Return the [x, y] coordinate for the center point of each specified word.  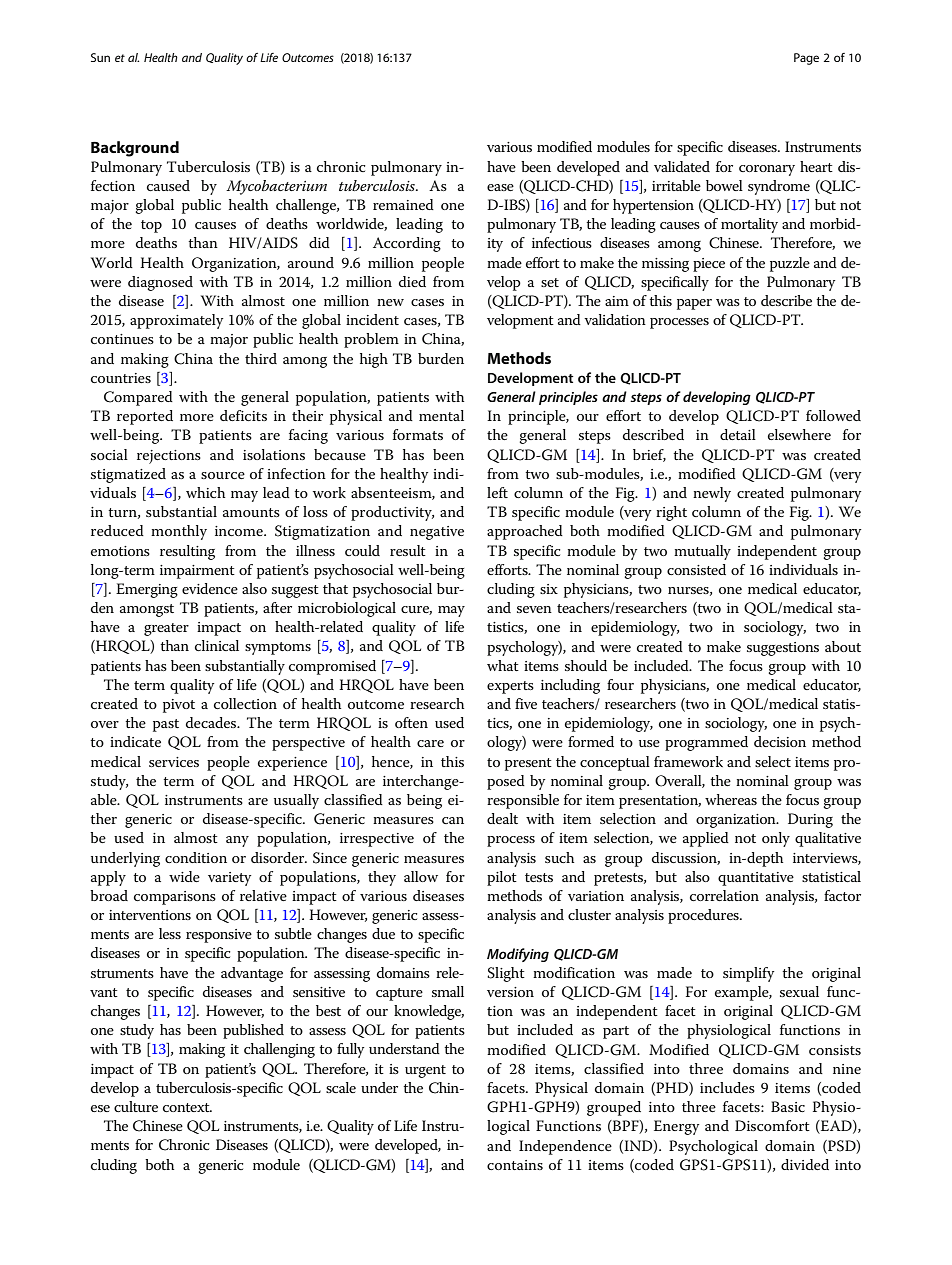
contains [515, 1165]
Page [806, 59]
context [187, 1107]
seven [534, 609]
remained [403, 204]
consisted [696, 569]
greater [166, 629]
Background [135, 149]
